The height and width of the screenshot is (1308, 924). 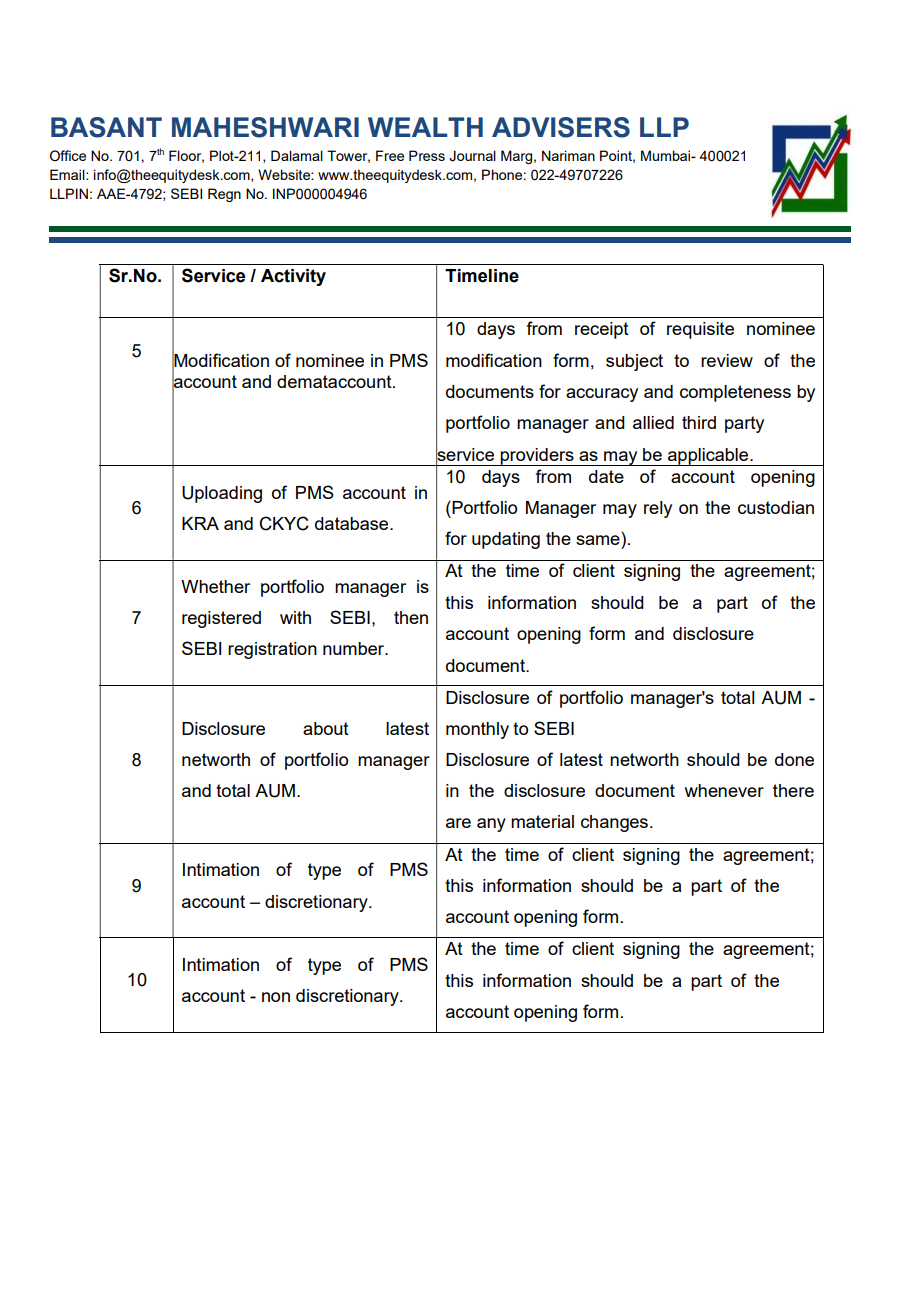 What do you see at coordinates (561, 127) in the screenshot?
I see `ADVISERS` at bounding box center [561, 127].
